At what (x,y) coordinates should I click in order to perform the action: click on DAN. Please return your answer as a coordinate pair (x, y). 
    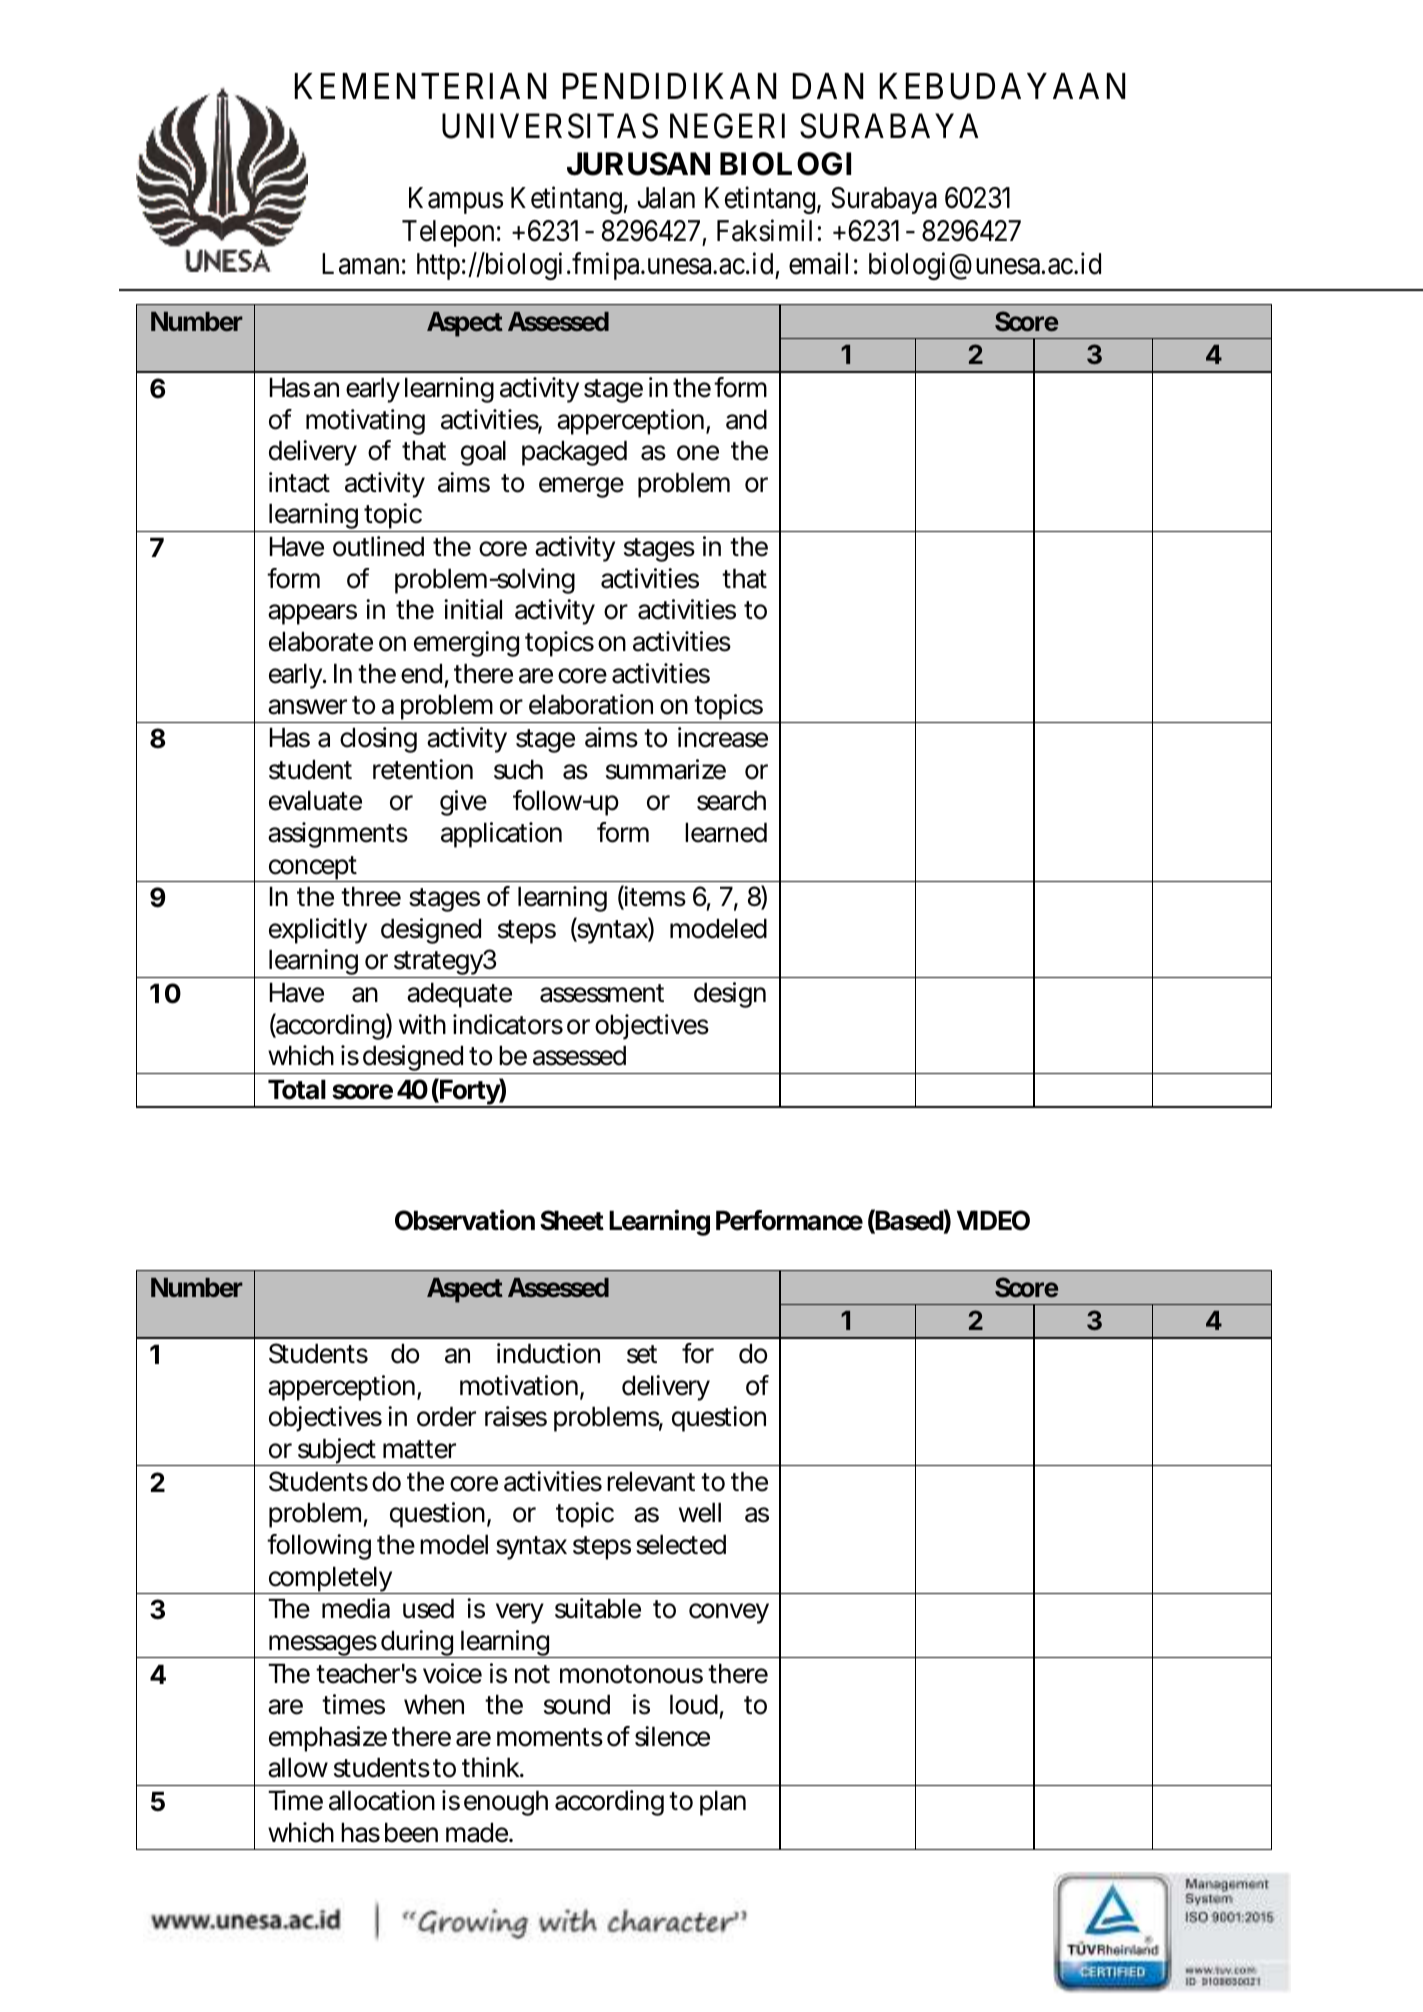
    Looking at the image, I should click on (828, 86).
